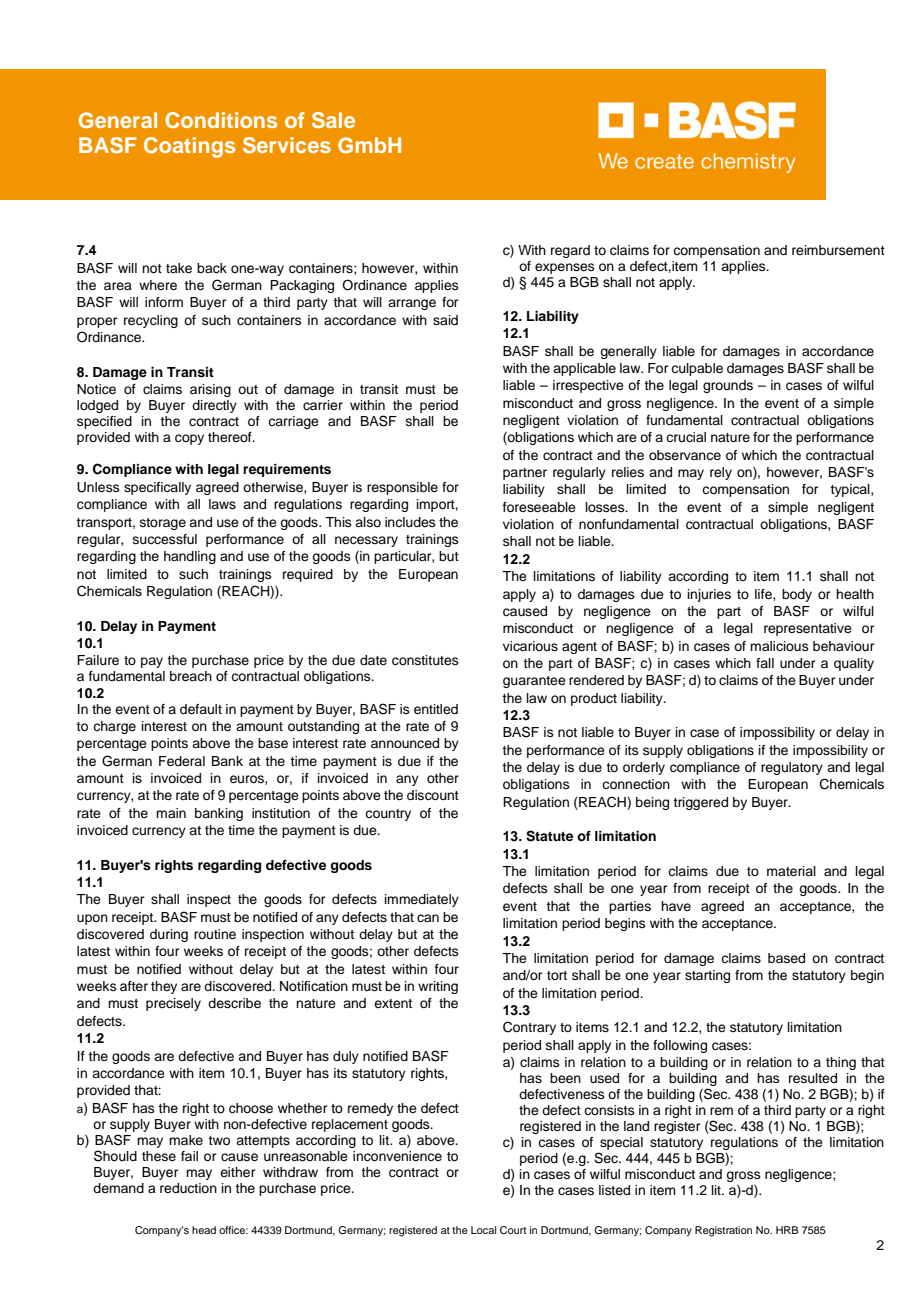  What do you see at coordinates (188, 1188) in the screenshot?
I see `reduction` at bounding box center [188, 1188].
